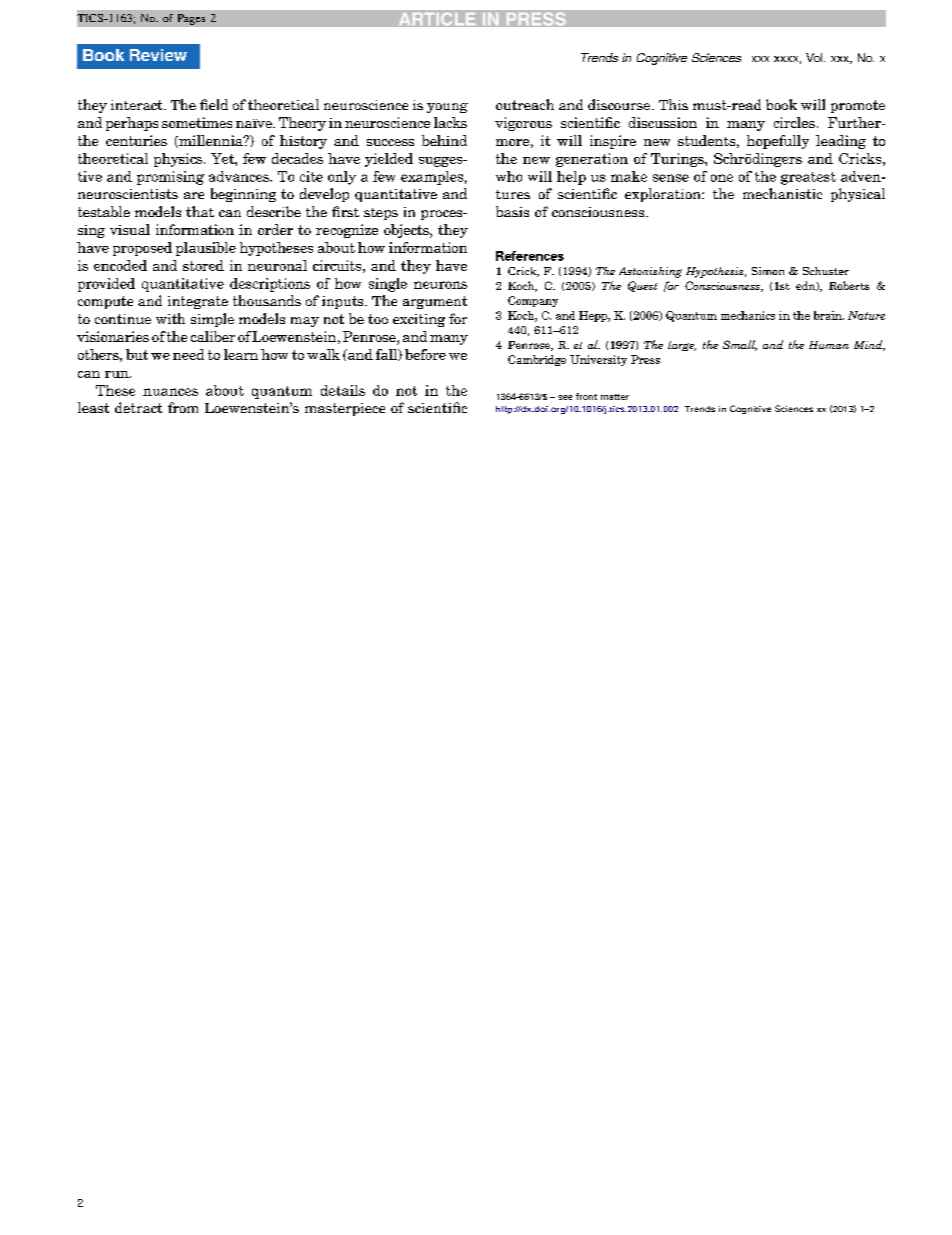  I want to click on greatest, so click(808, 178).
